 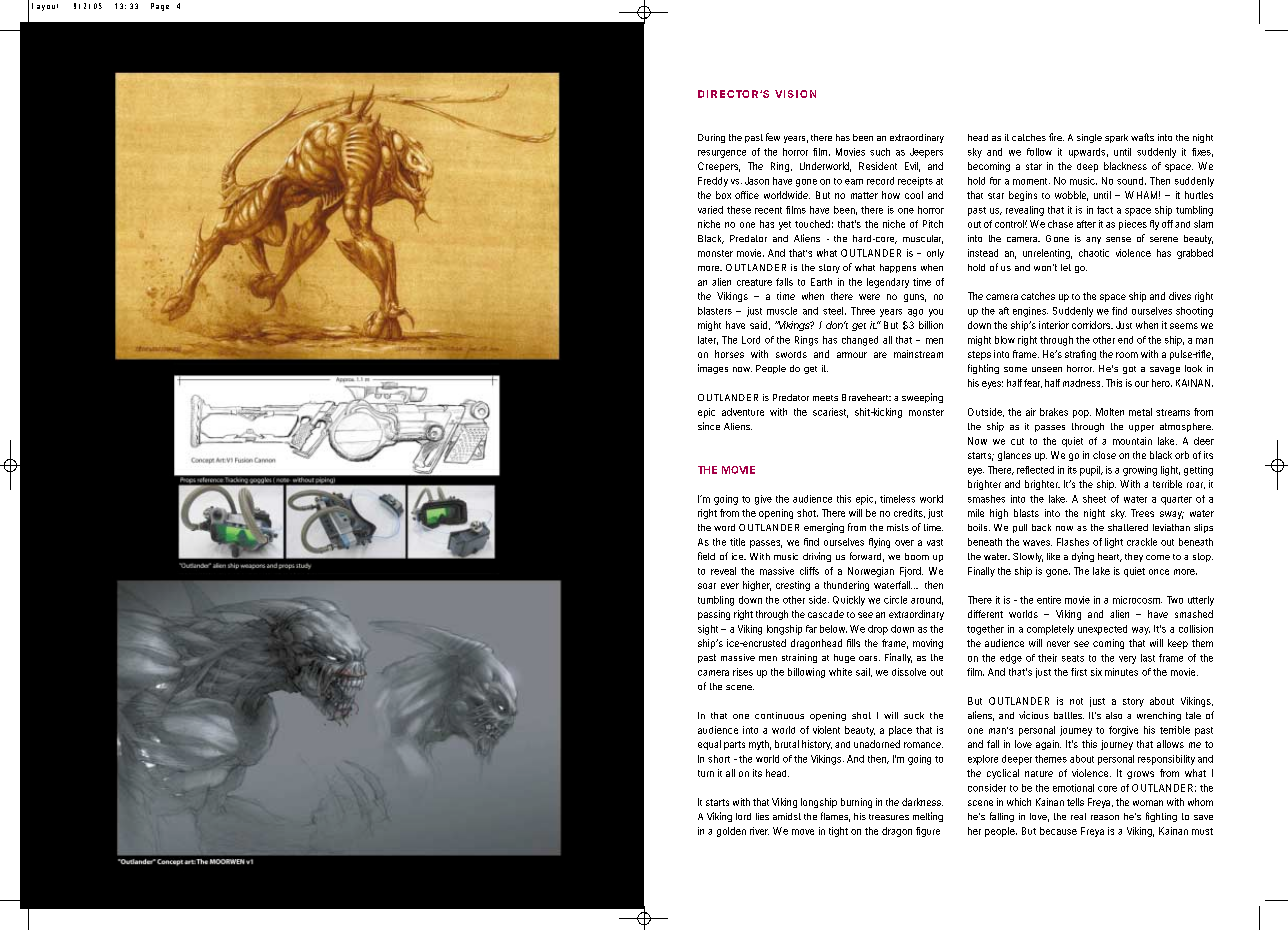 I want to click on later, so click(x=708, y=340).
